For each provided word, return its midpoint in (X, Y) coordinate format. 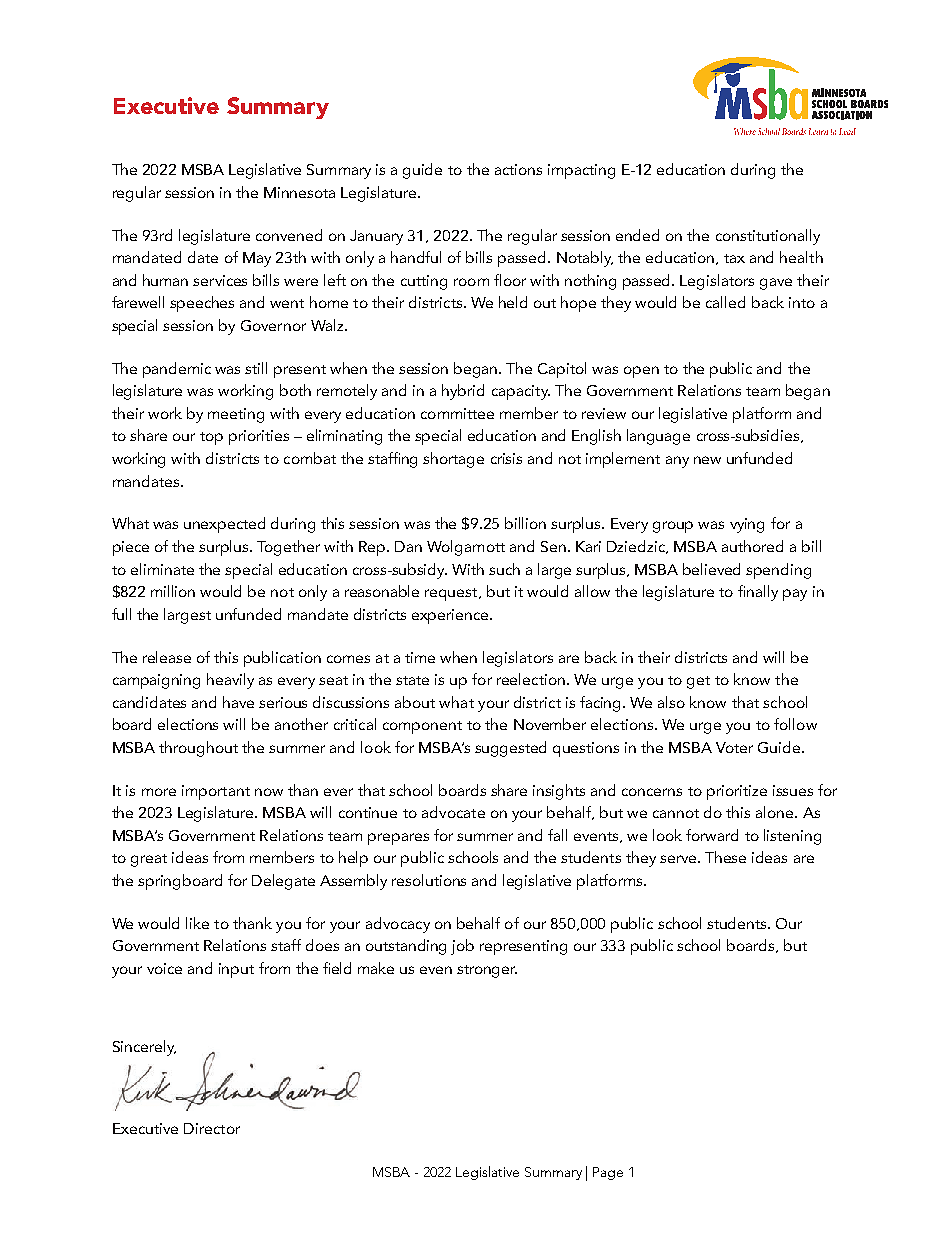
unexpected (224, 525)
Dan (408, 546)
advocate (453, 812)
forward (712, 835)
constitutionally (768, 237)
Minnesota (299, 192)
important (216, 792)
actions (518, 169)
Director (212, 1128)
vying (747, 525)
